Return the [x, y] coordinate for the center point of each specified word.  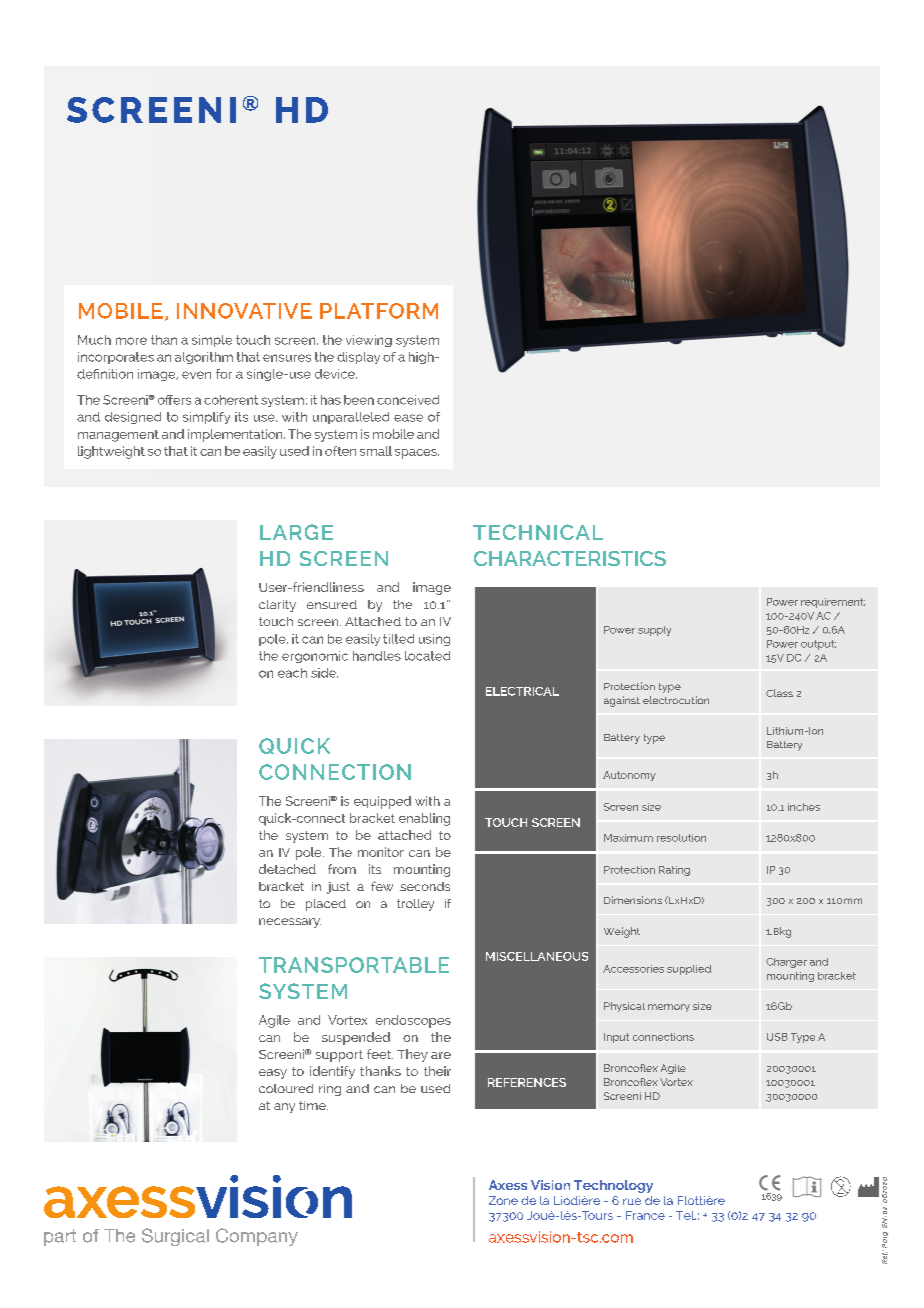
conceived [408, 400]
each [292, 673]
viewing [369, 341]
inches [804, 807]
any [284, 1108]
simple [212, 341]
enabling [424, 819]
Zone [503, 1200]
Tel [686, 1215]
